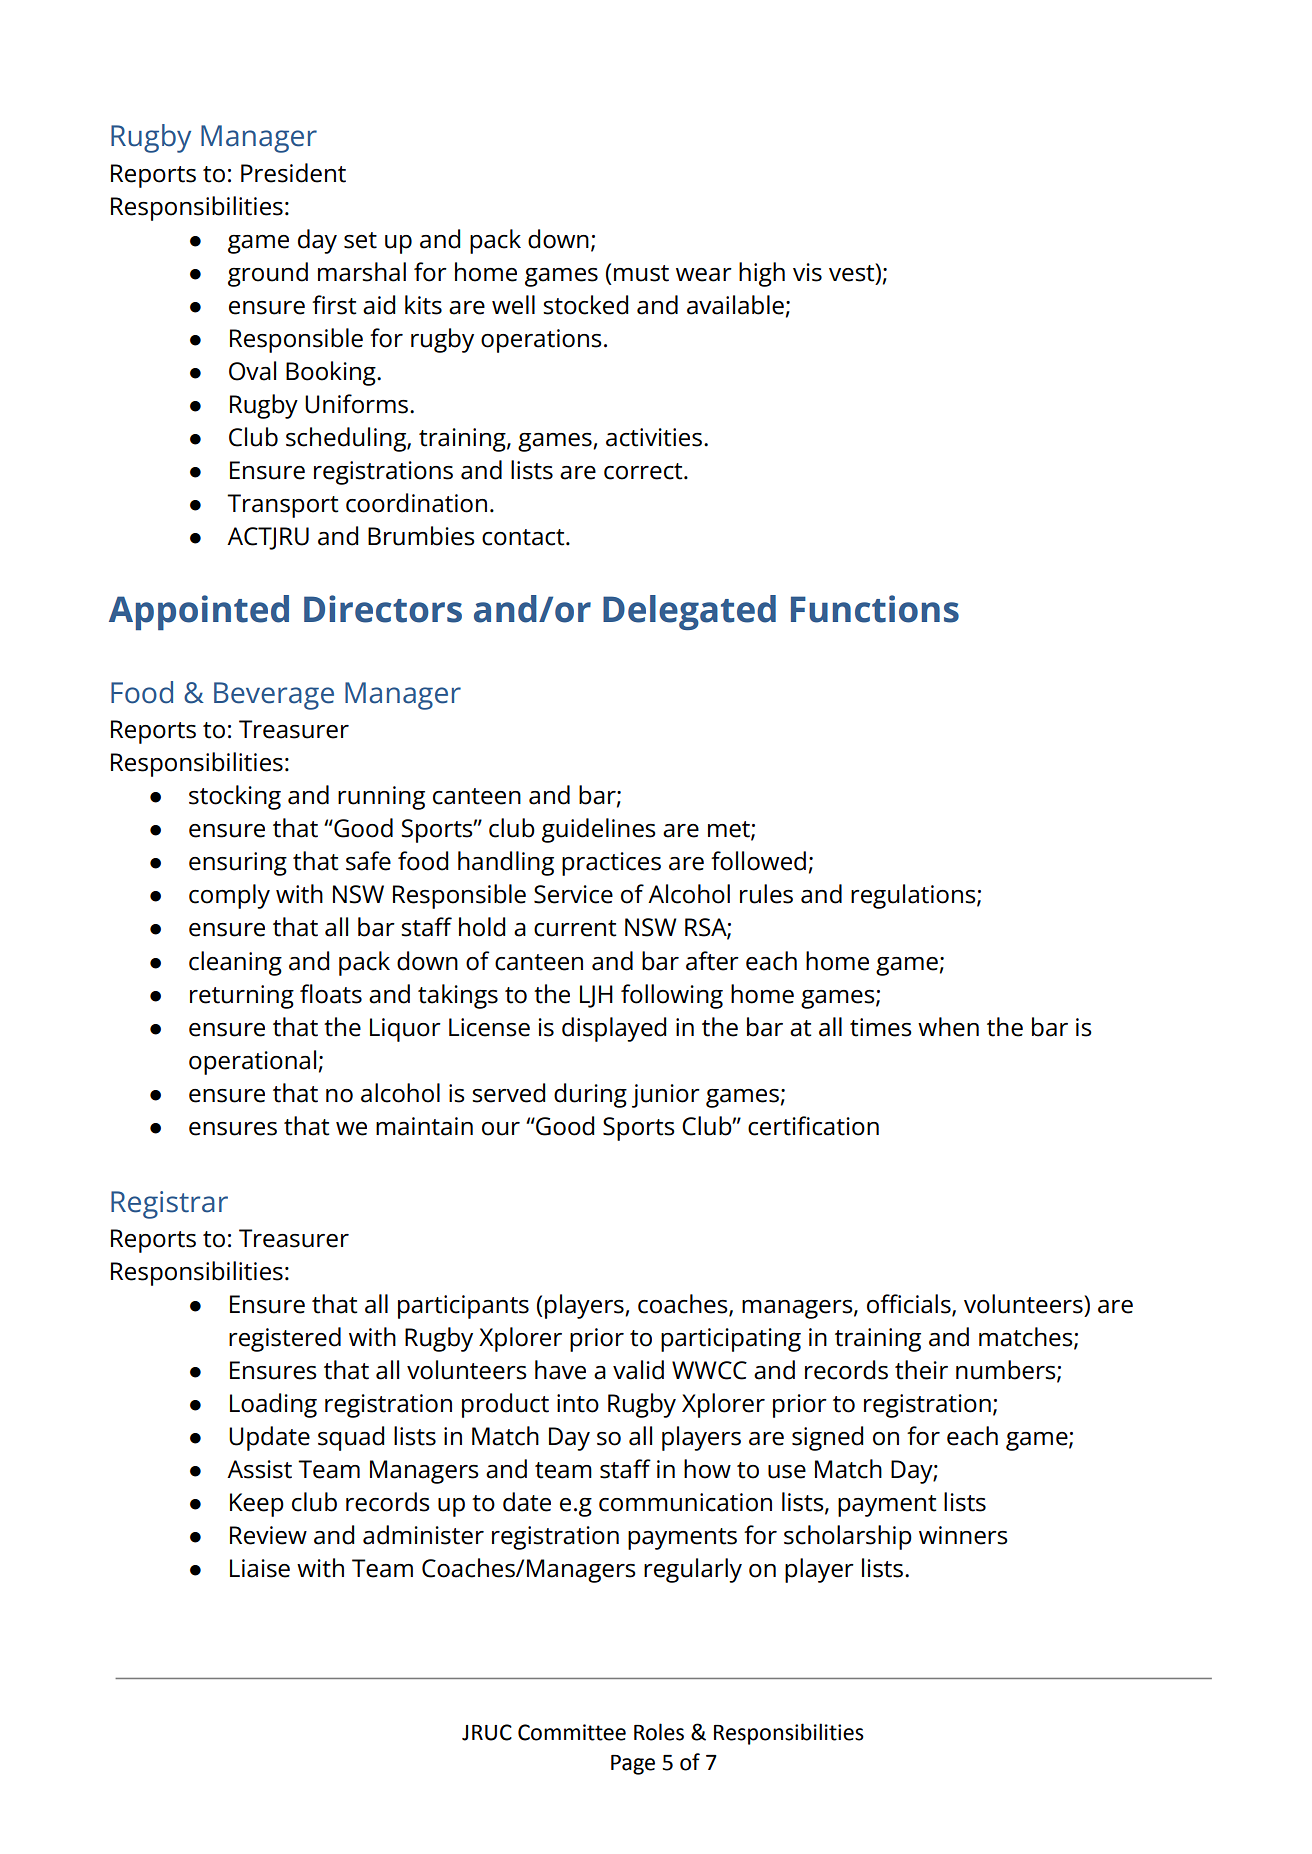 This screenshot has width=1312, height=1854. What do you see at coordinates (293, 173) in the screenshot?
I see `President` at bounding box center [293, 173].
